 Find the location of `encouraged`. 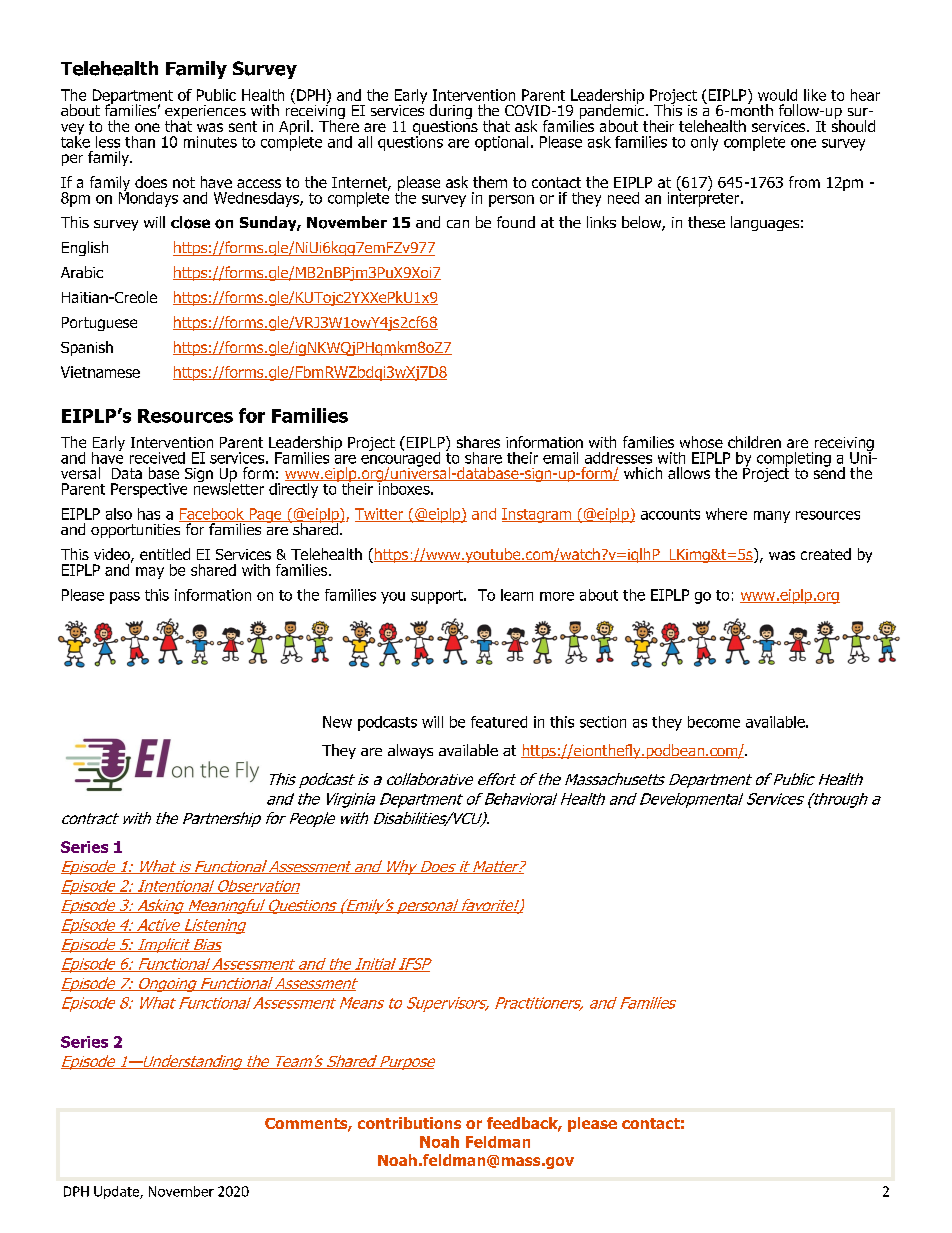

encouraged is located at coordinates (400, 459).
